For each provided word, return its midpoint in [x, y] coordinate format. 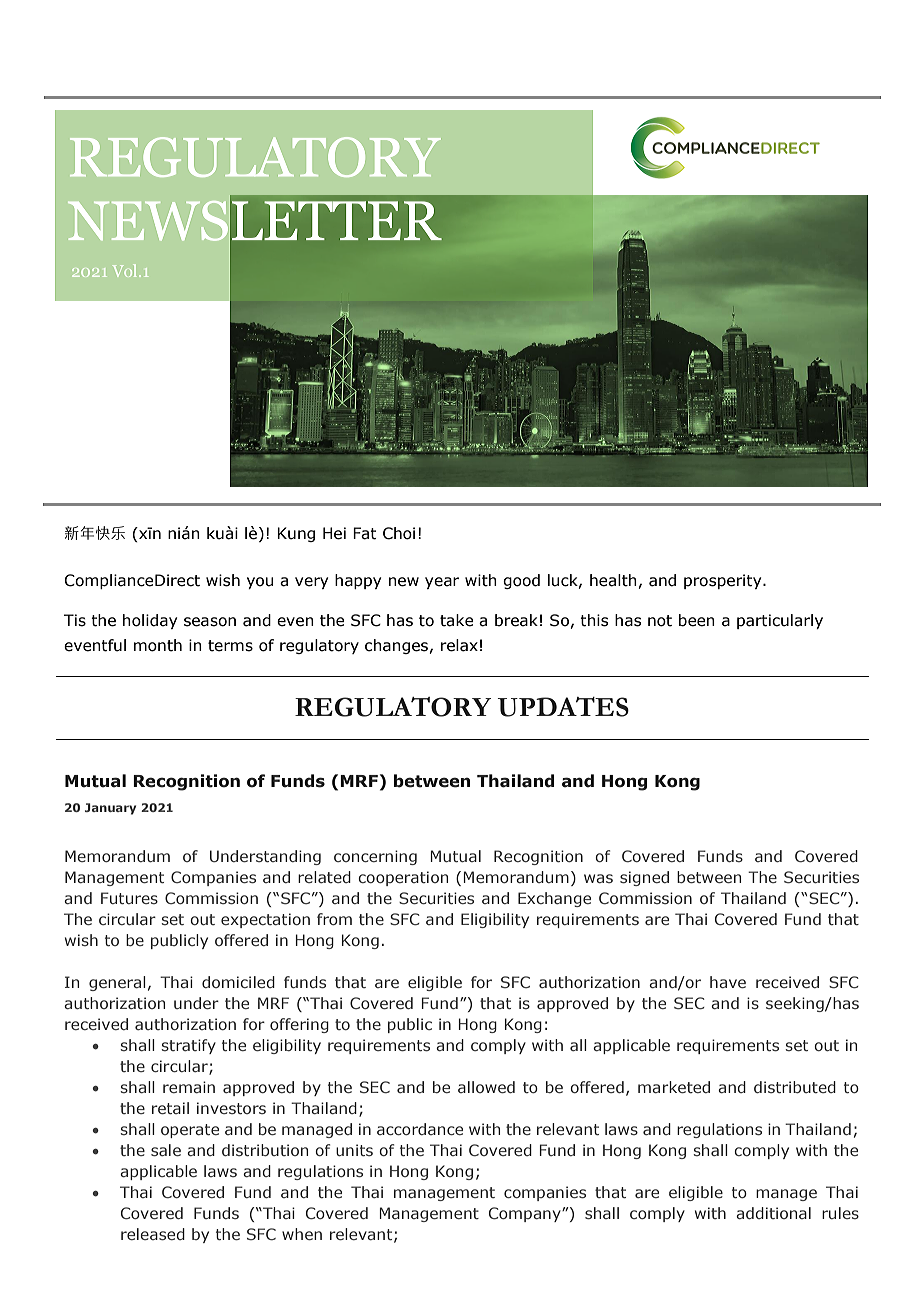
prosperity [724, 581]
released [153, 1234]
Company [526, 1214]
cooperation [403, 878]
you [260, 583]
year [442, 583]
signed [644, 878]
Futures [129, 898]
